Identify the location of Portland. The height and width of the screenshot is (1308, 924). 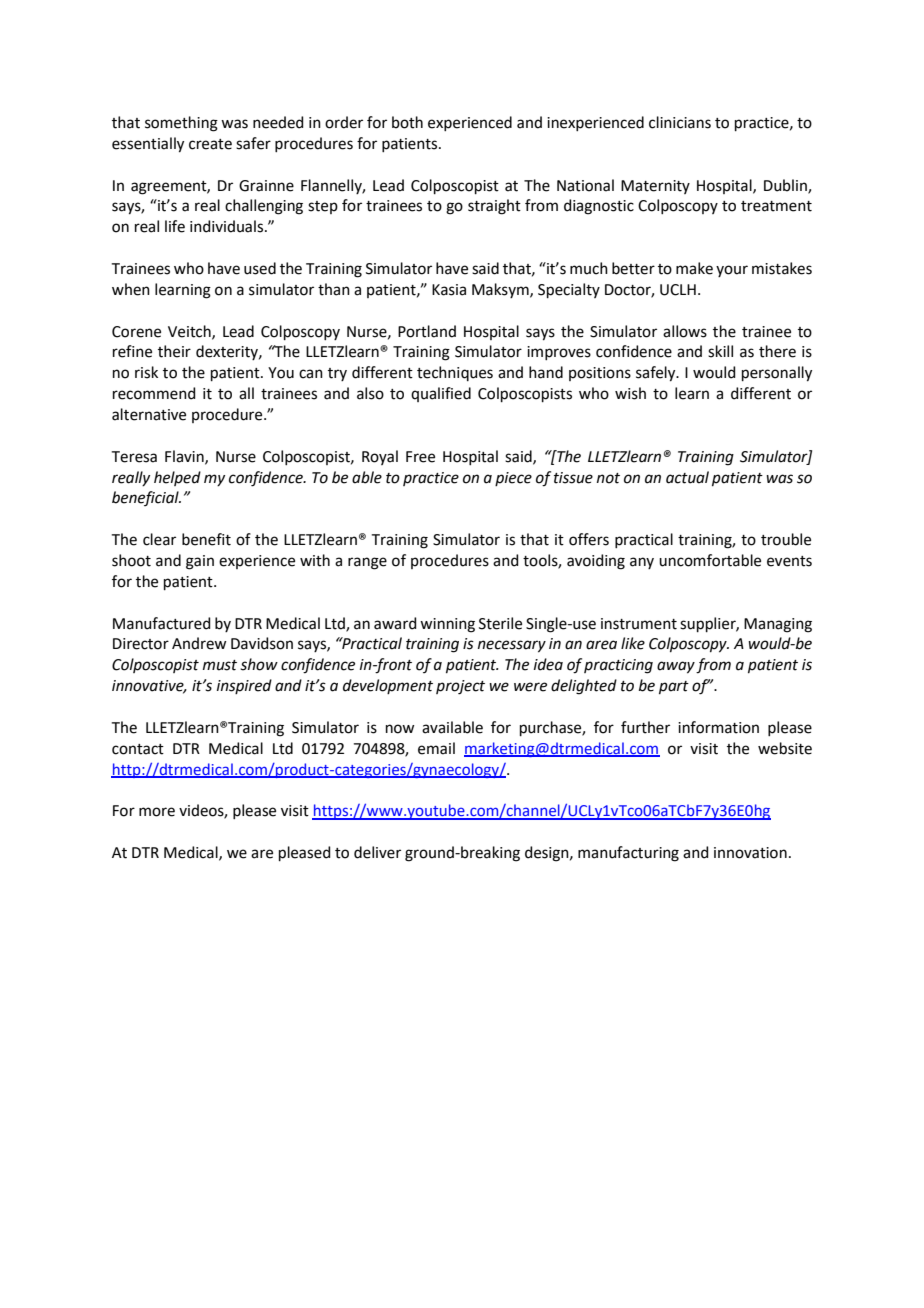
(427, 331).
